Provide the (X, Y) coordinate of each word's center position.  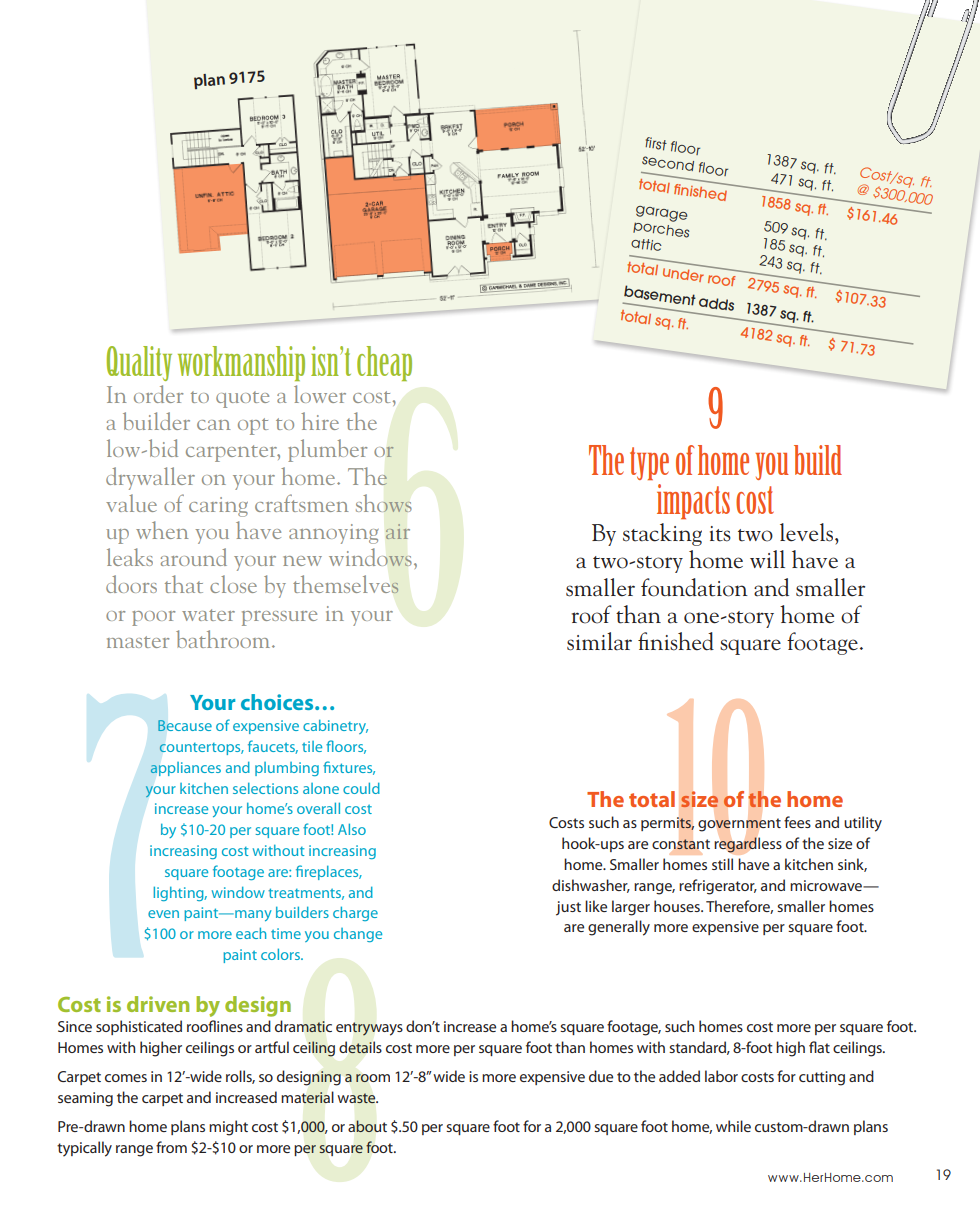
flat (819, 1047)
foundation (694, 587)
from (171, 1147)
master (138, 642)
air (398, 531)
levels (808, 532)
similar (599, 641)
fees (797, 822)
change (358, 935)
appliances (185, 769)
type (649, 463)
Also (352, 829)
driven (158, 1004)
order (158, 394)
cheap (384, 363)
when (162, 530)
